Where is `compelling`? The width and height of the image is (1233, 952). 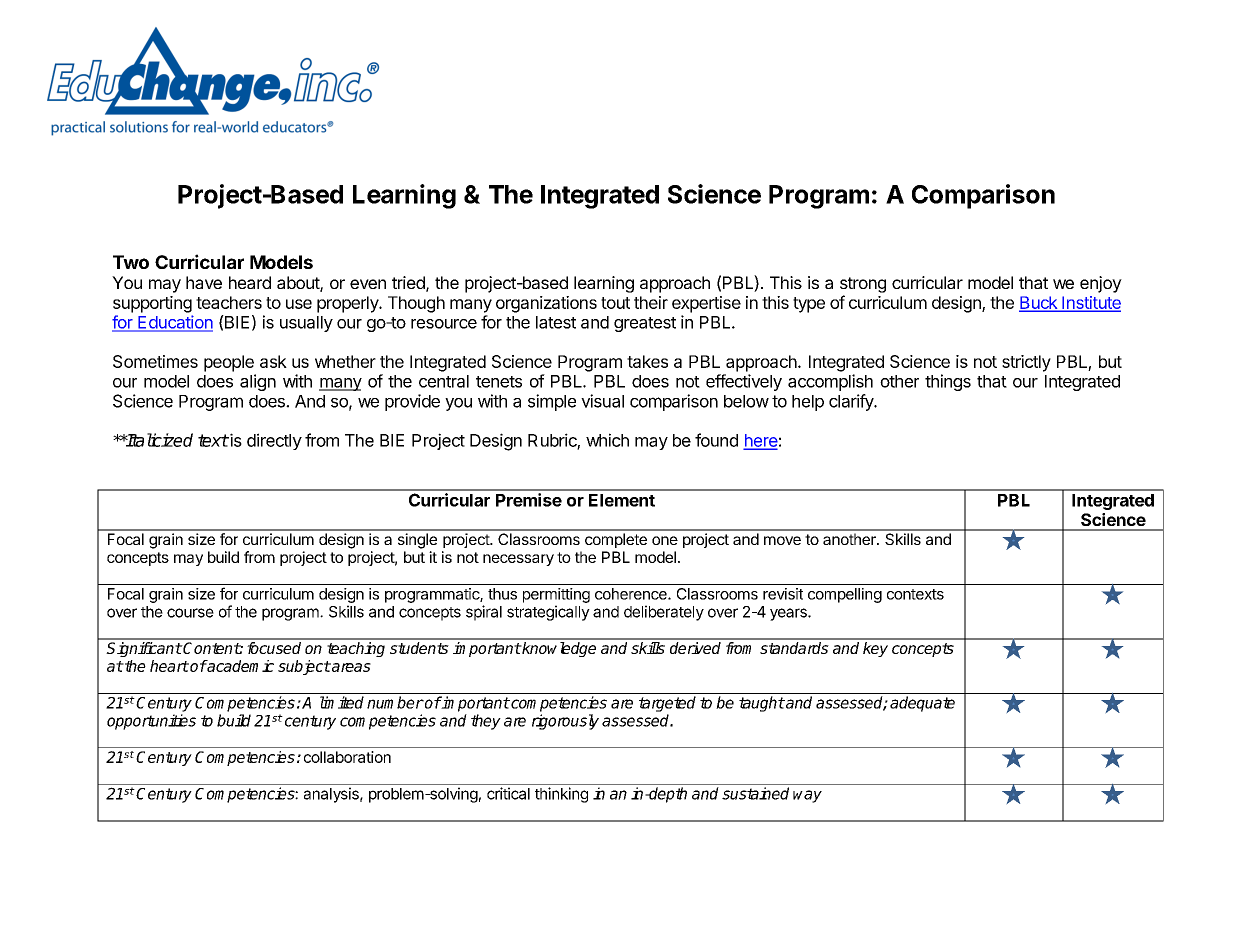
compelling is located at coordinates (845, 595).
